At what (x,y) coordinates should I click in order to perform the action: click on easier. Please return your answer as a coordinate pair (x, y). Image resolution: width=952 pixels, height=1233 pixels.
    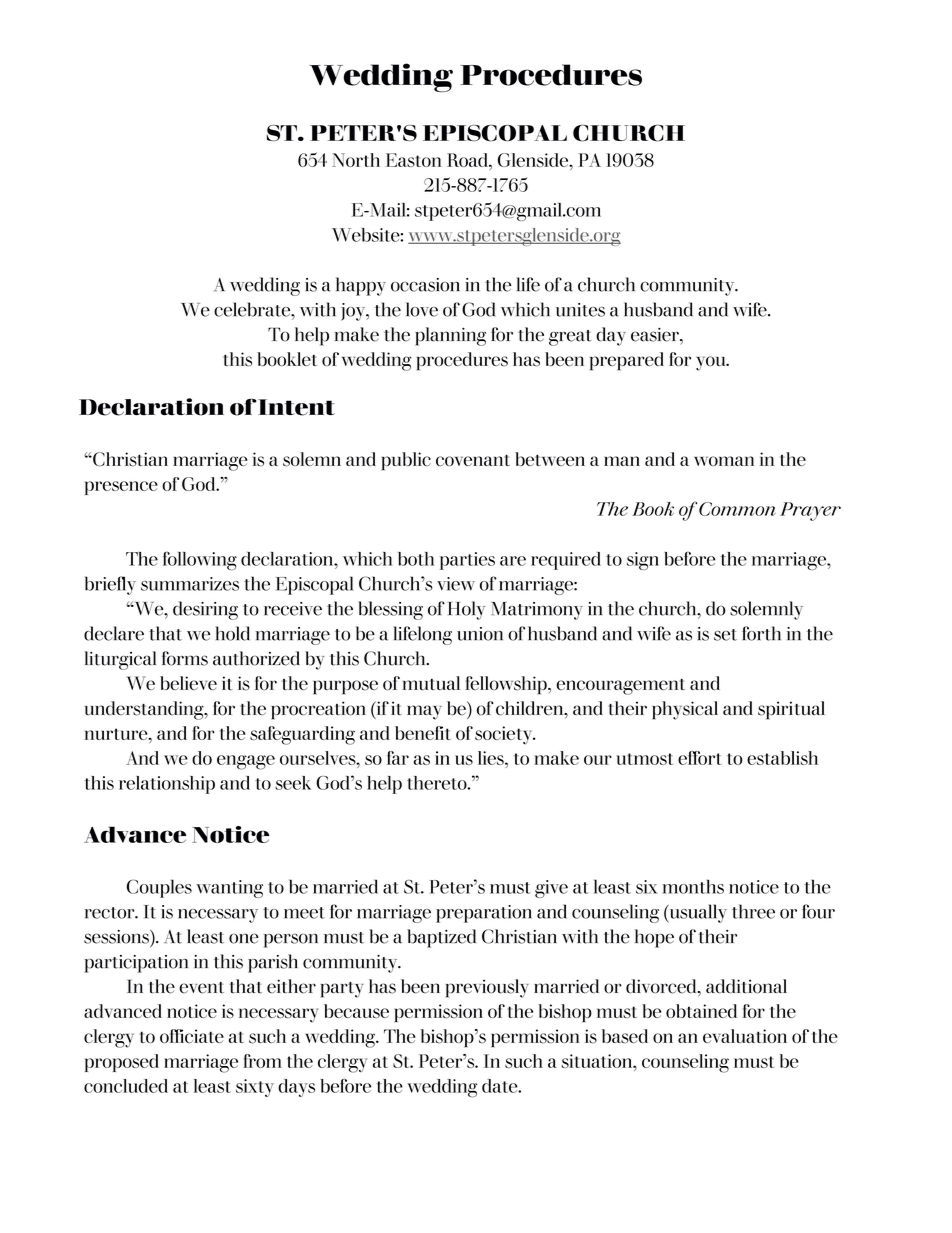
    Looking at the image, I should click on (656, 334).
